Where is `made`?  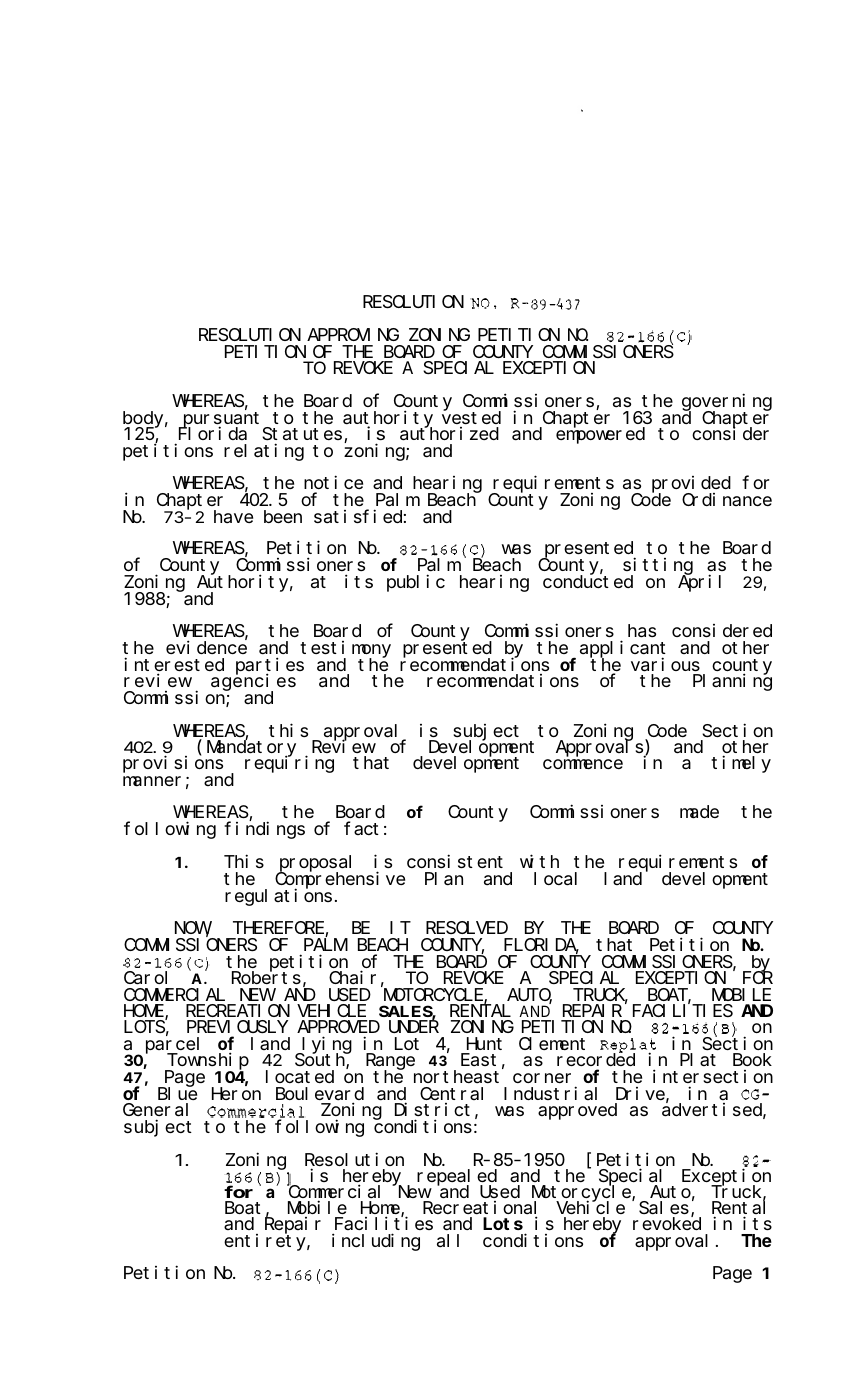 made is located at coordinates (699, 812).
